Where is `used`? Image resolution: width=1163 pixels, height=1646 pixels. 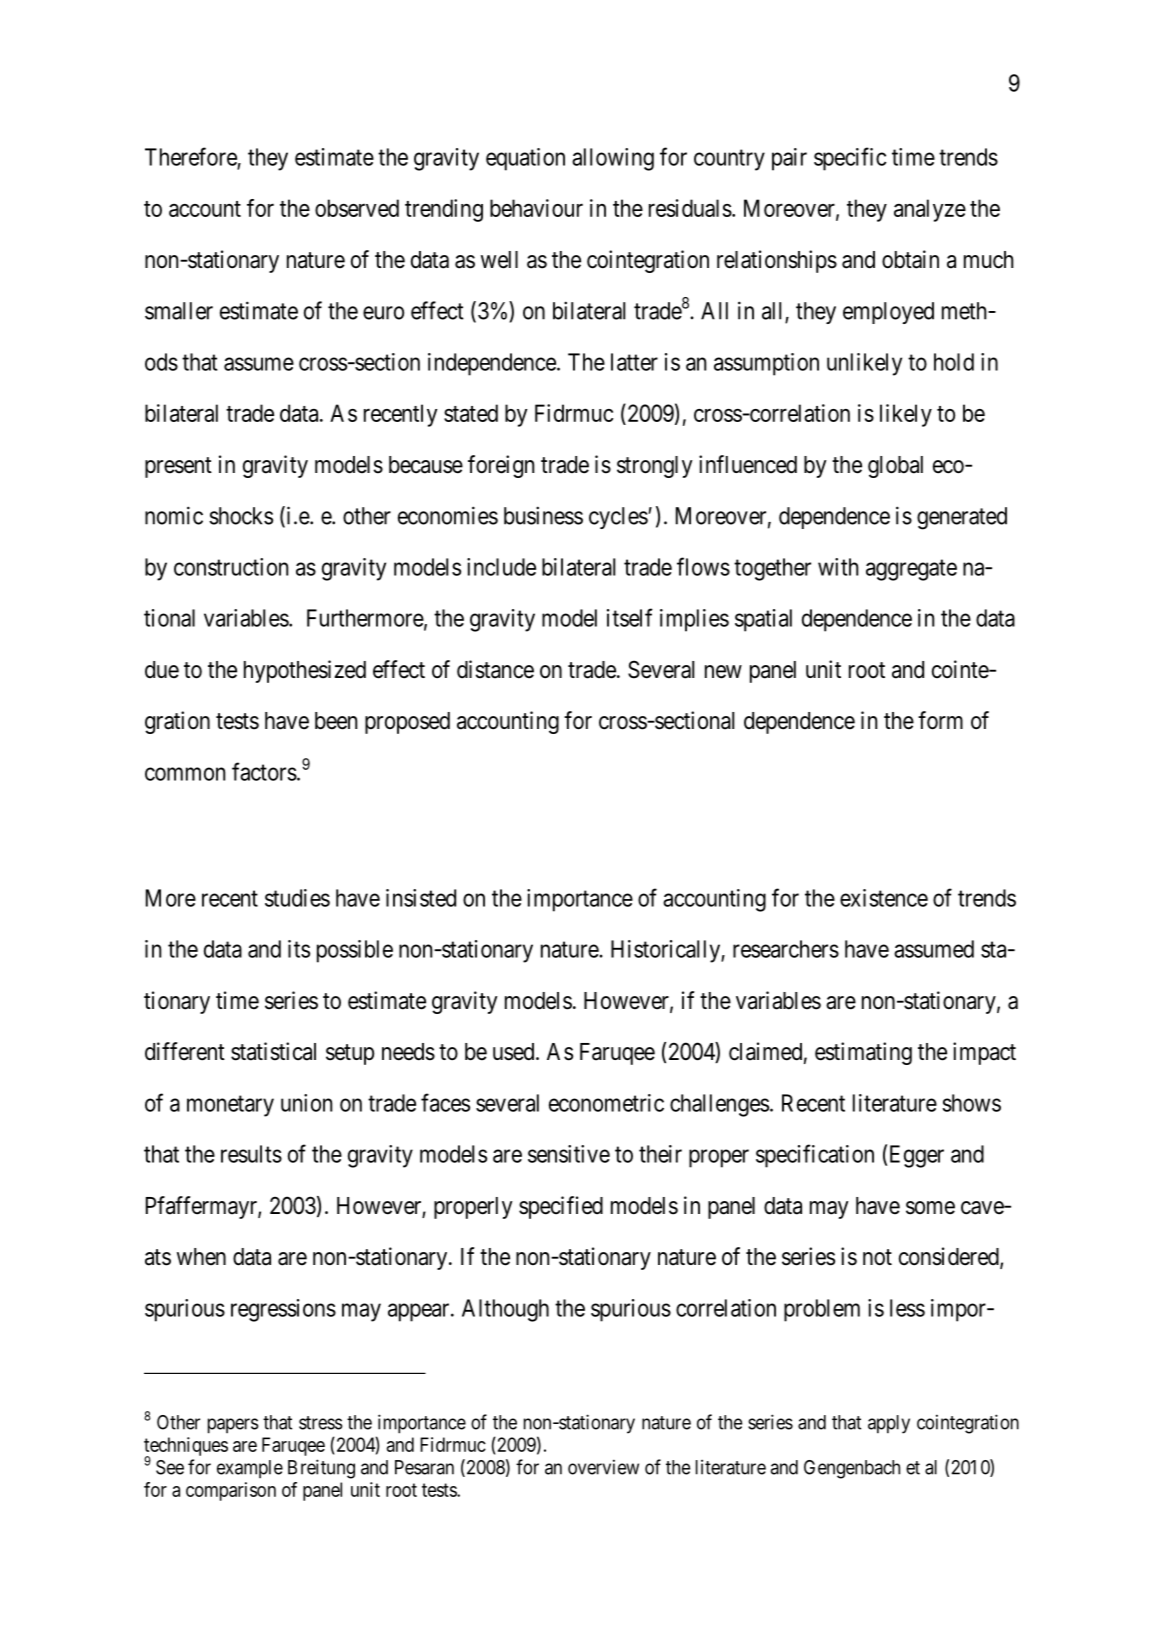
used is located at coordinates (515, 1052).
